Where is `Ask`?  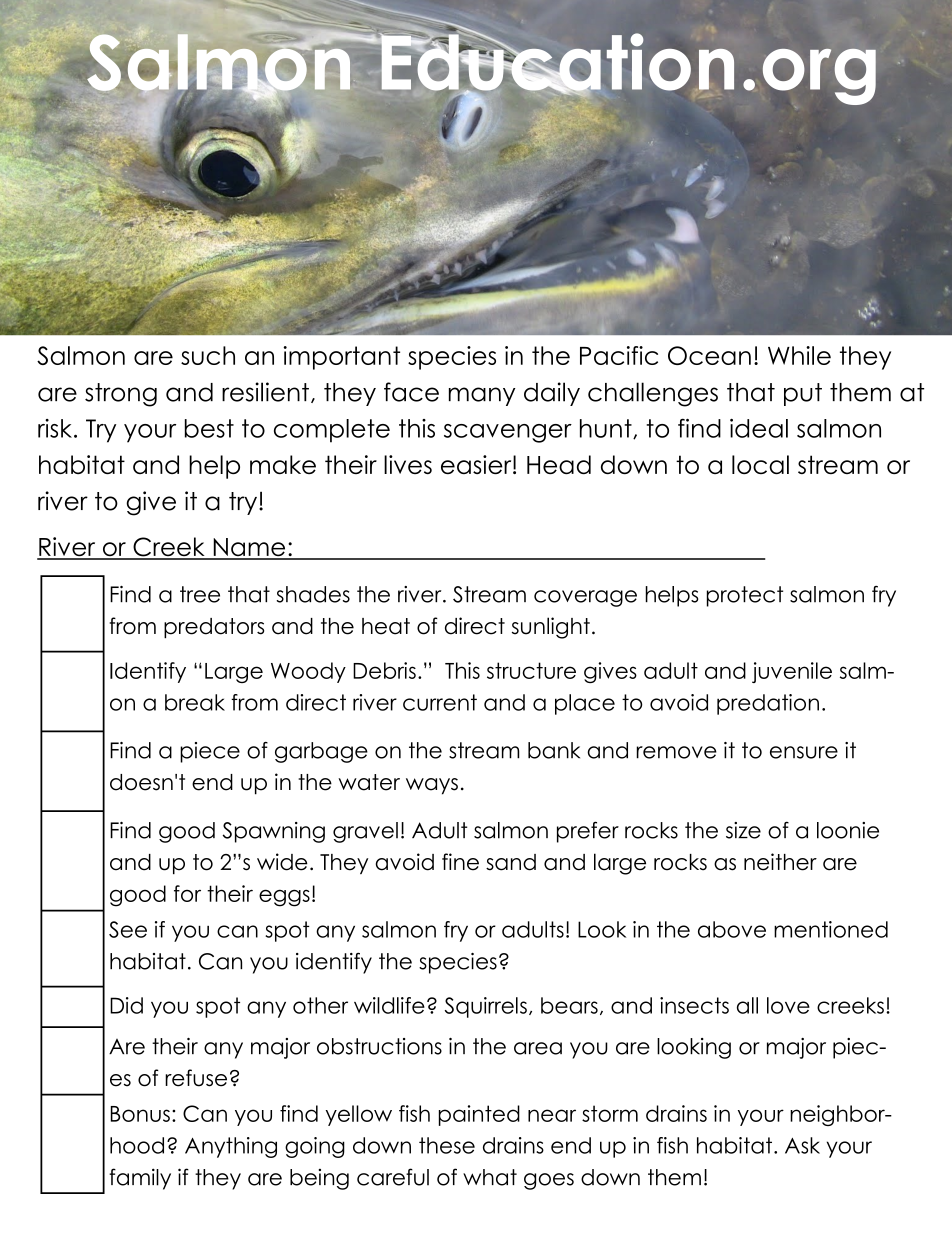
Ask is located at coordinates (802, 1145).
